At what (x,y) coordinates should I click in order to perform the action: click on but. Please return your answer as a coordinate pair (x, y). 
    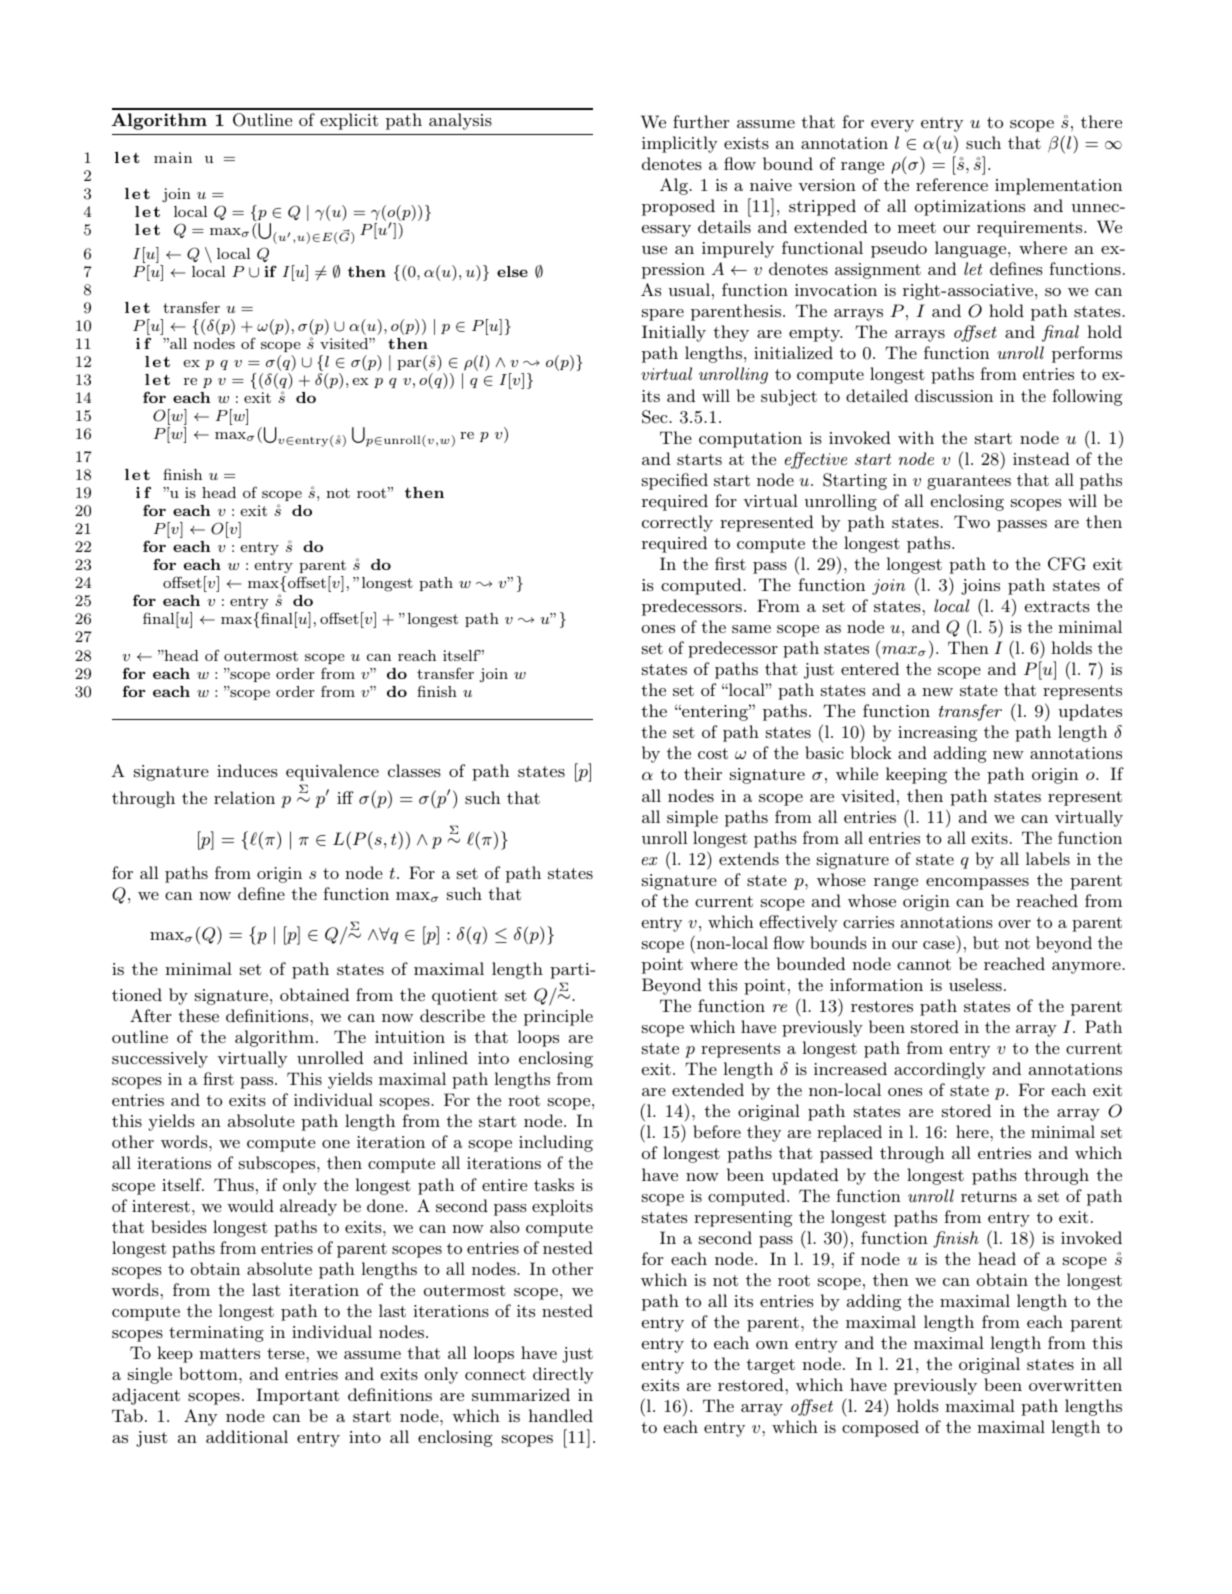
    Looking at the image, I should click on (986, 942).
